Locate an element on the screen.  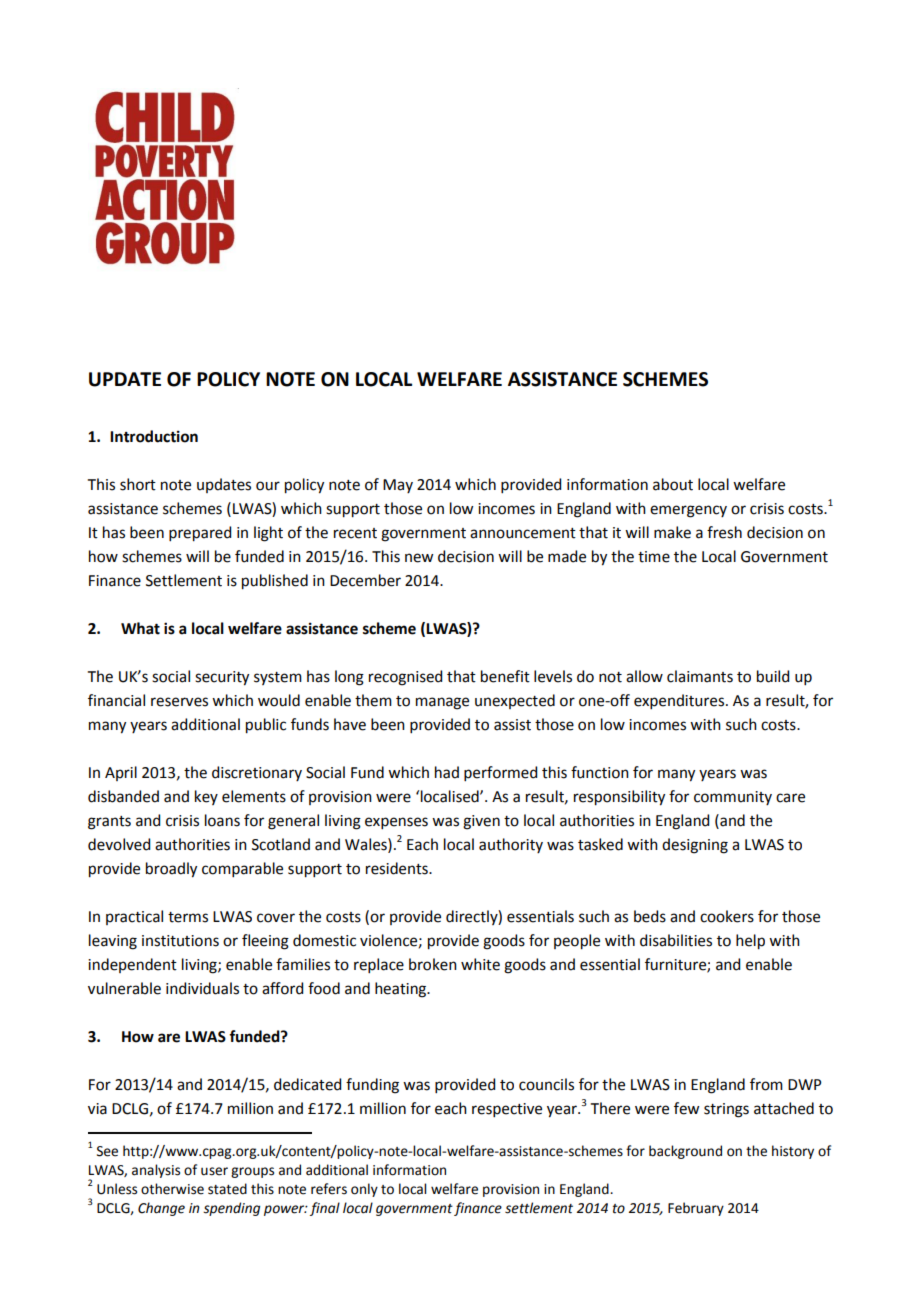
otherwise is located at coordinates (172, 1189).
